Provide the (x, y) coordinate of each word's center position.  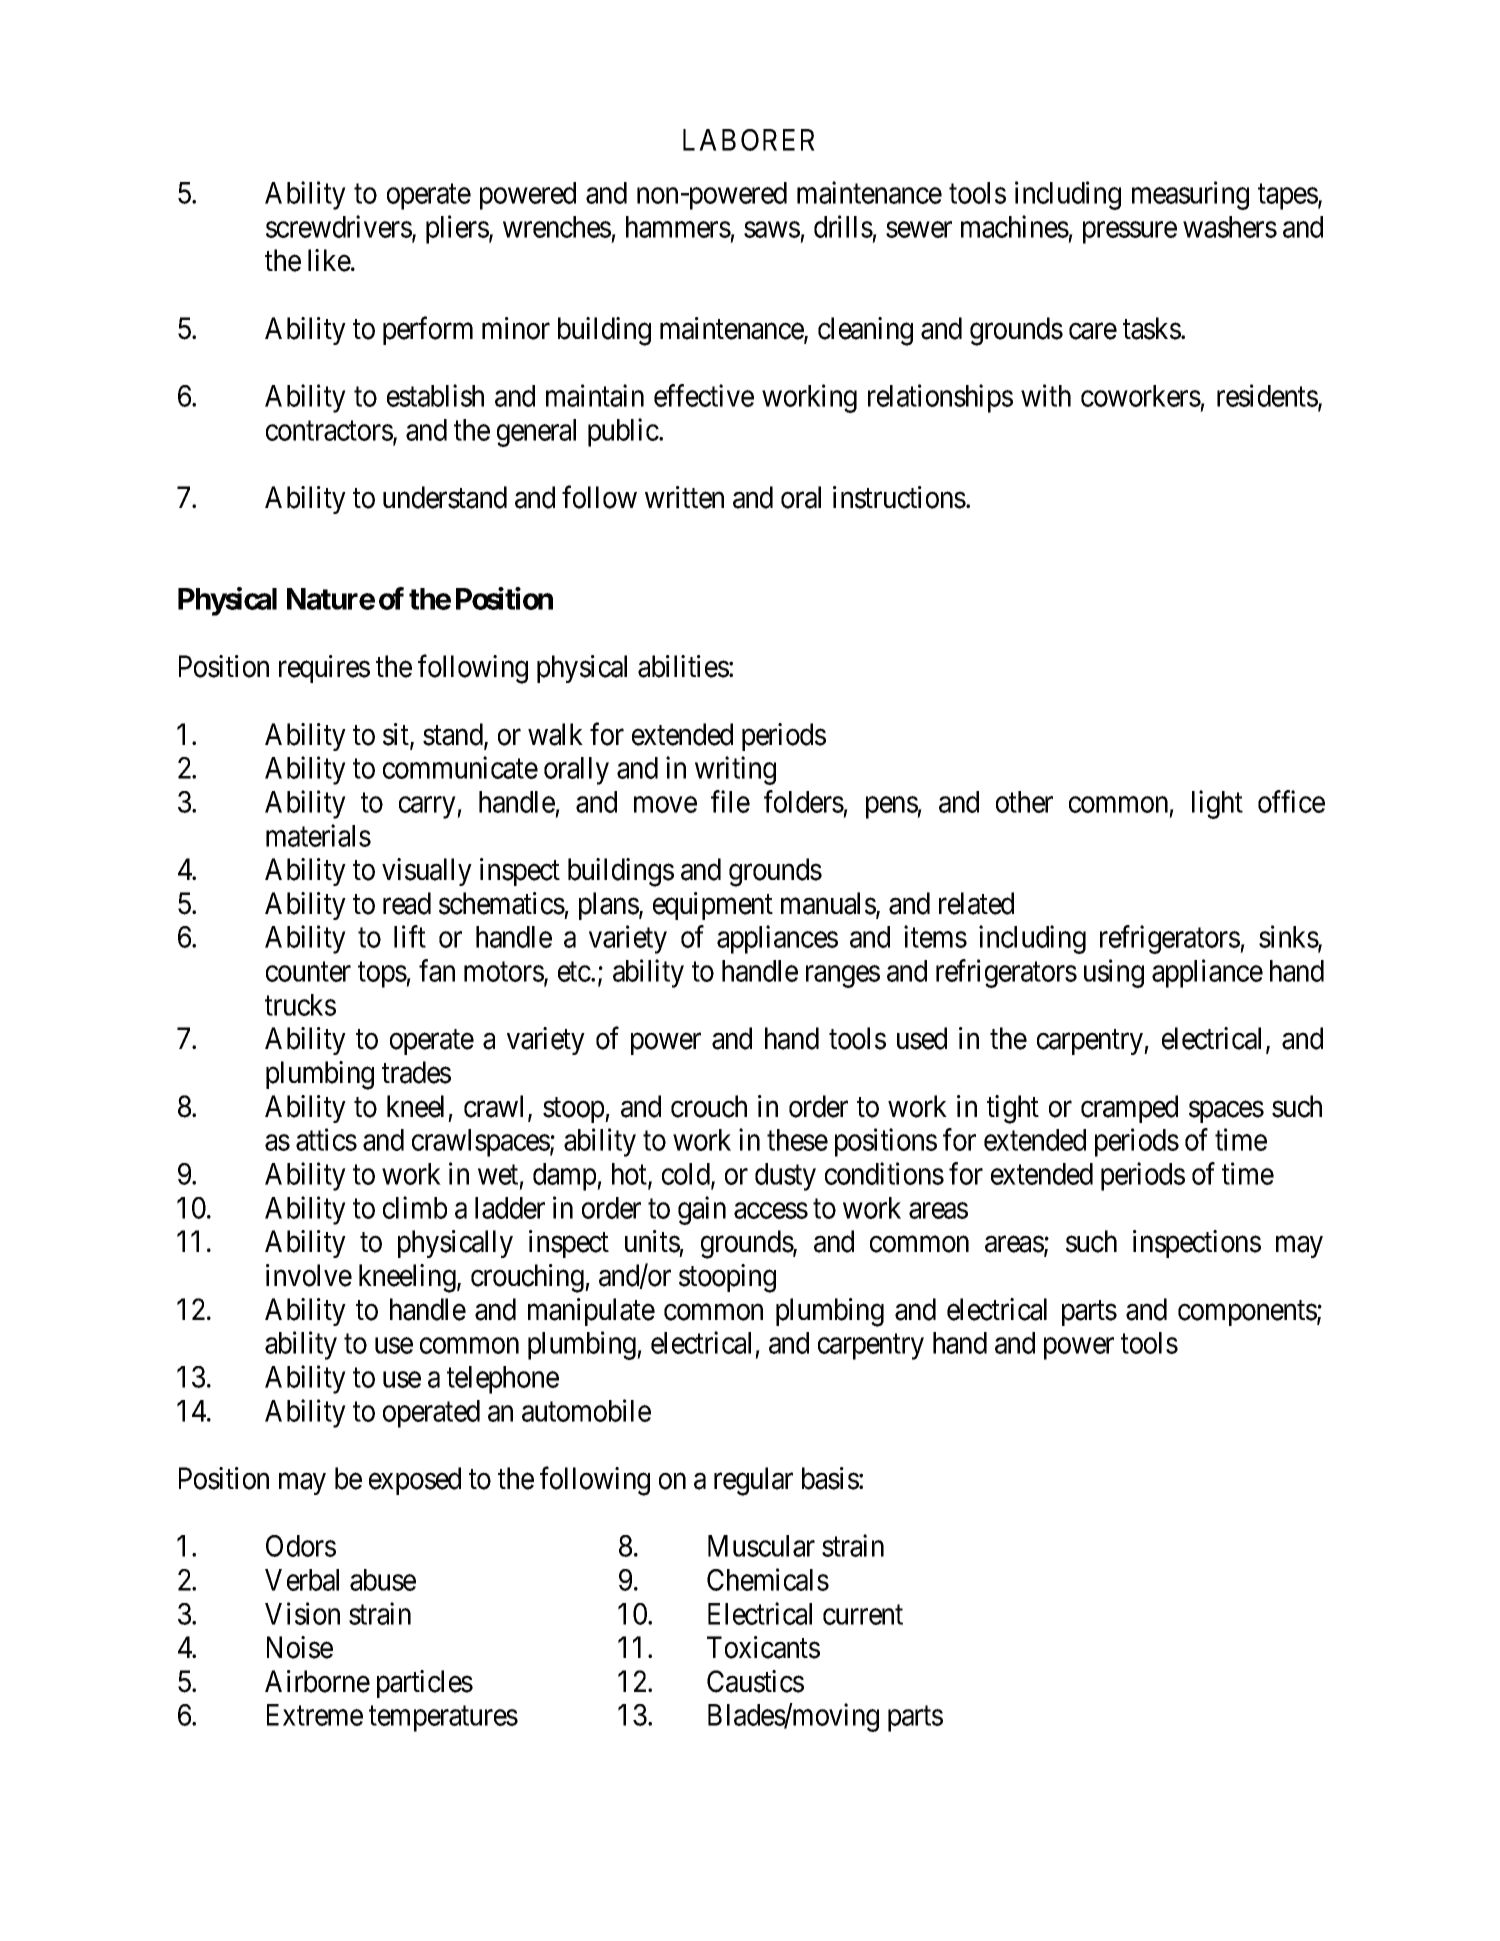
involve (309, 1275)
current (863, 1615)
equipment (713, 906)
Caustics (755, 1681)
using (1114, 973)
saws (772, 230)
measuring (1190, 195)
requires (324, 669)
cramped (1129, 1109)
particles (425, 1684)
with (1046, 395)
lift (410, 936)
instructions (899, 497)
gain (702, 1210)
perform (428, 331)
